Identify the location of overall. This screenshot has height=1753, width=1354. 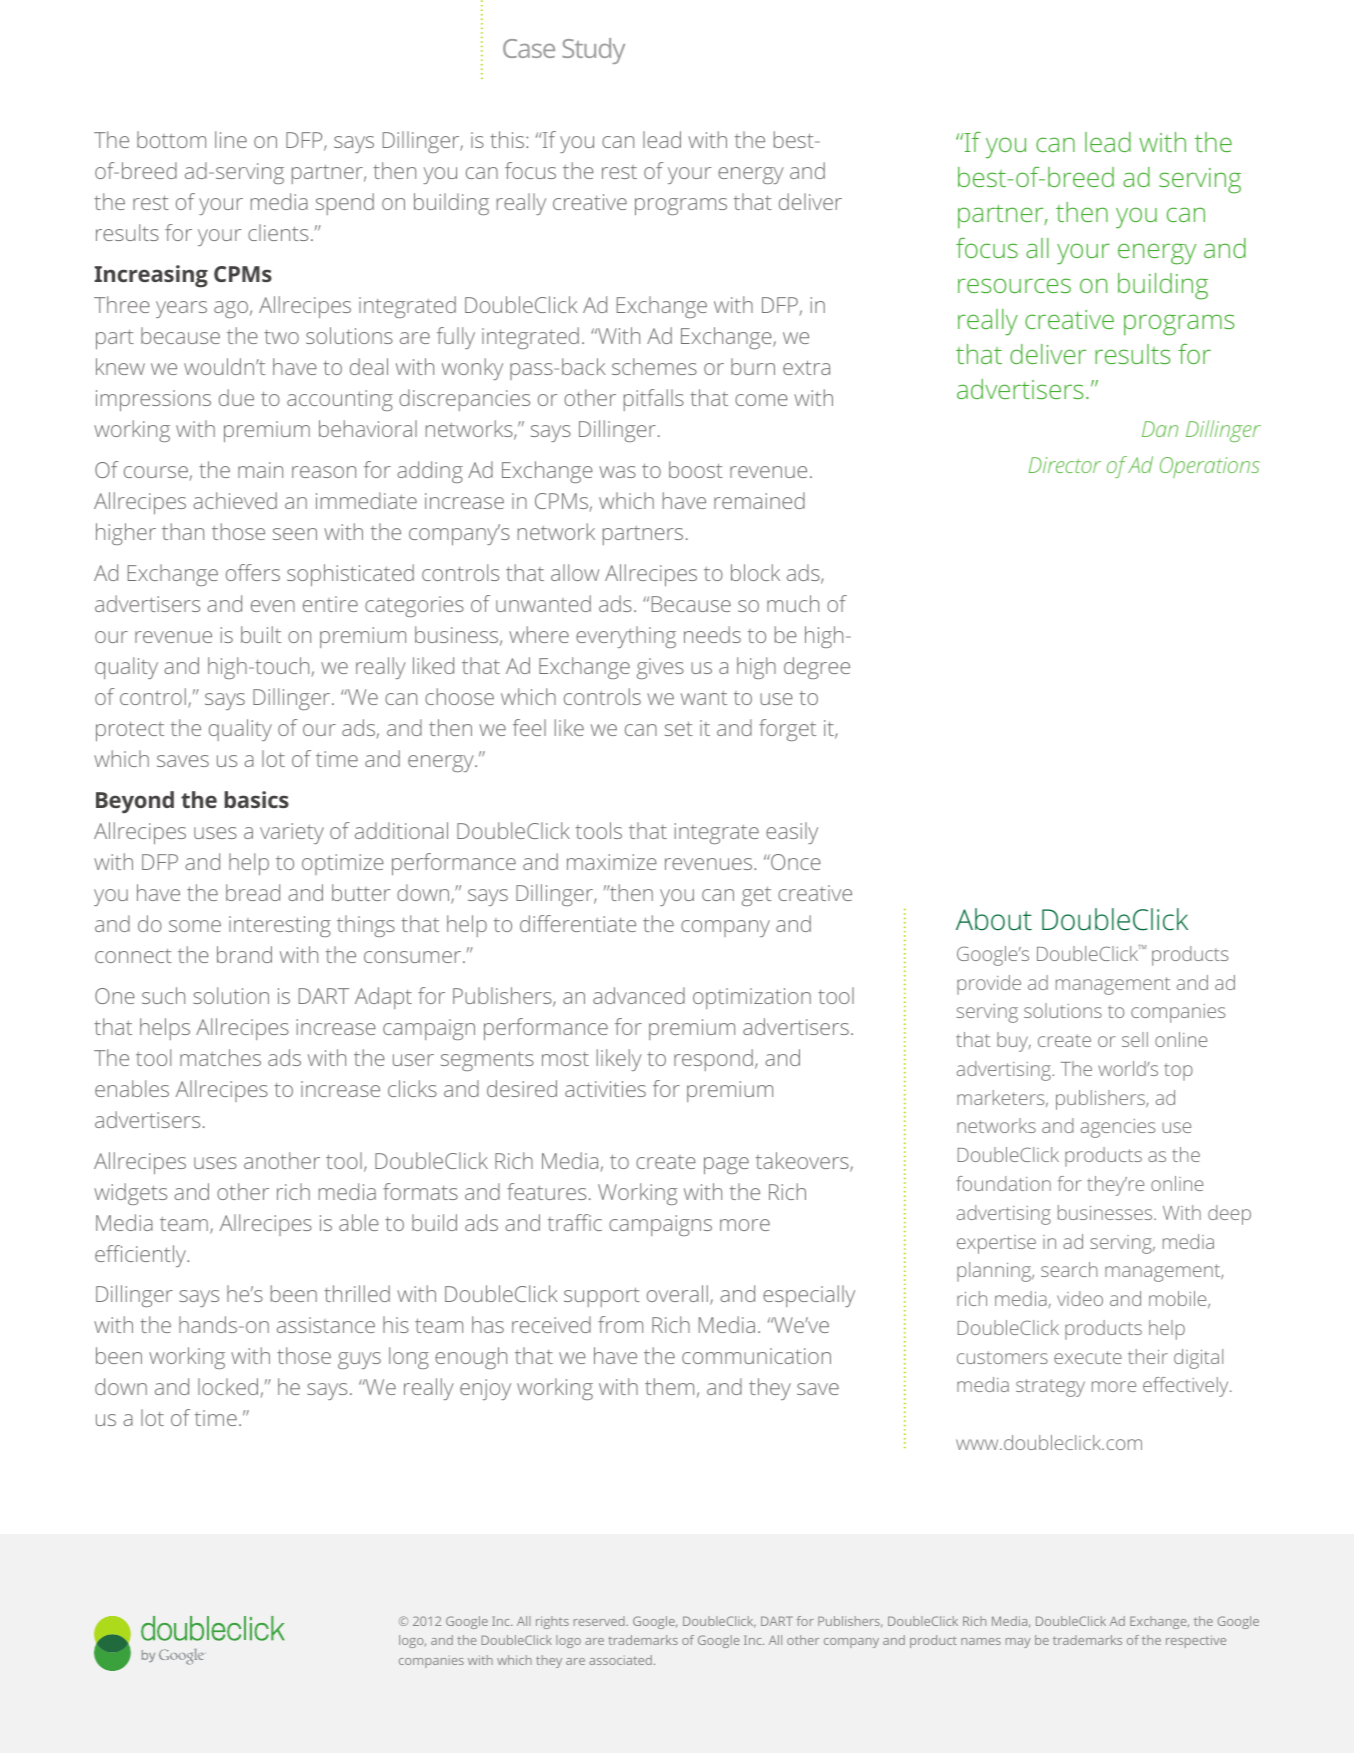
(677, 1293).
